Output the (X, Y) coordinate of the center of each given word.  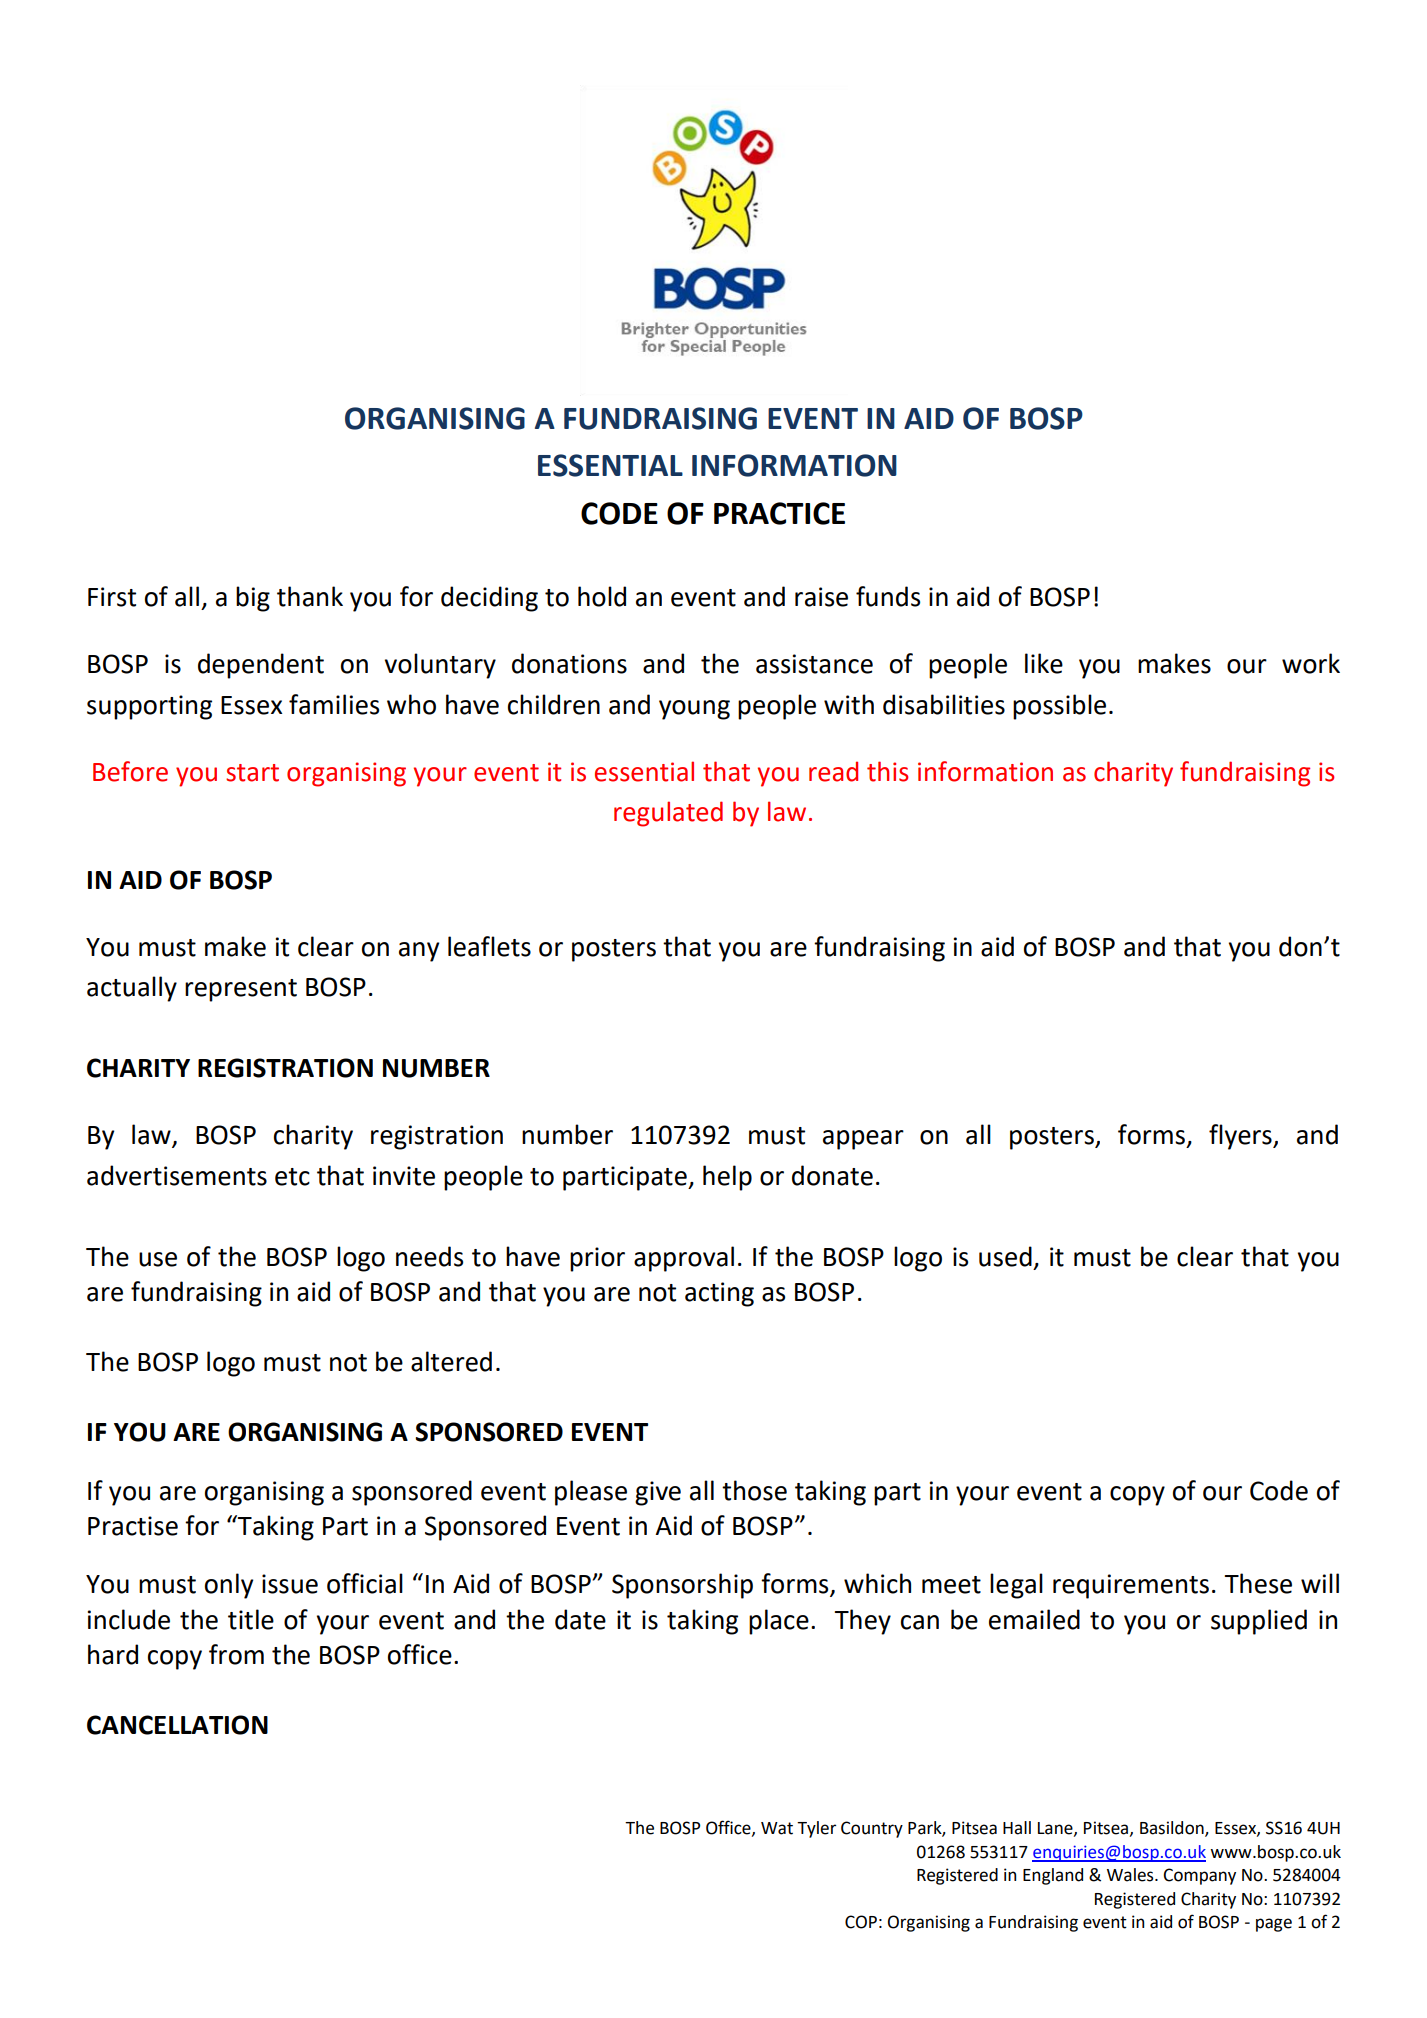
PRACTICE (779, 513)
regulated (668, 814)
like (1044, 663)
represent (241, 990)
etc (292, 1177)
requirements (1131, 1586)
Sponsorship (682, 1586)
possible (1059, 707)
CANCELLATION (177, 1725)
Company (1199, 1876)
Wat (777, 1828)
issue (290, 1584)
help (727, 1178)
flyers (1241, 1137)
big (253, 599)
